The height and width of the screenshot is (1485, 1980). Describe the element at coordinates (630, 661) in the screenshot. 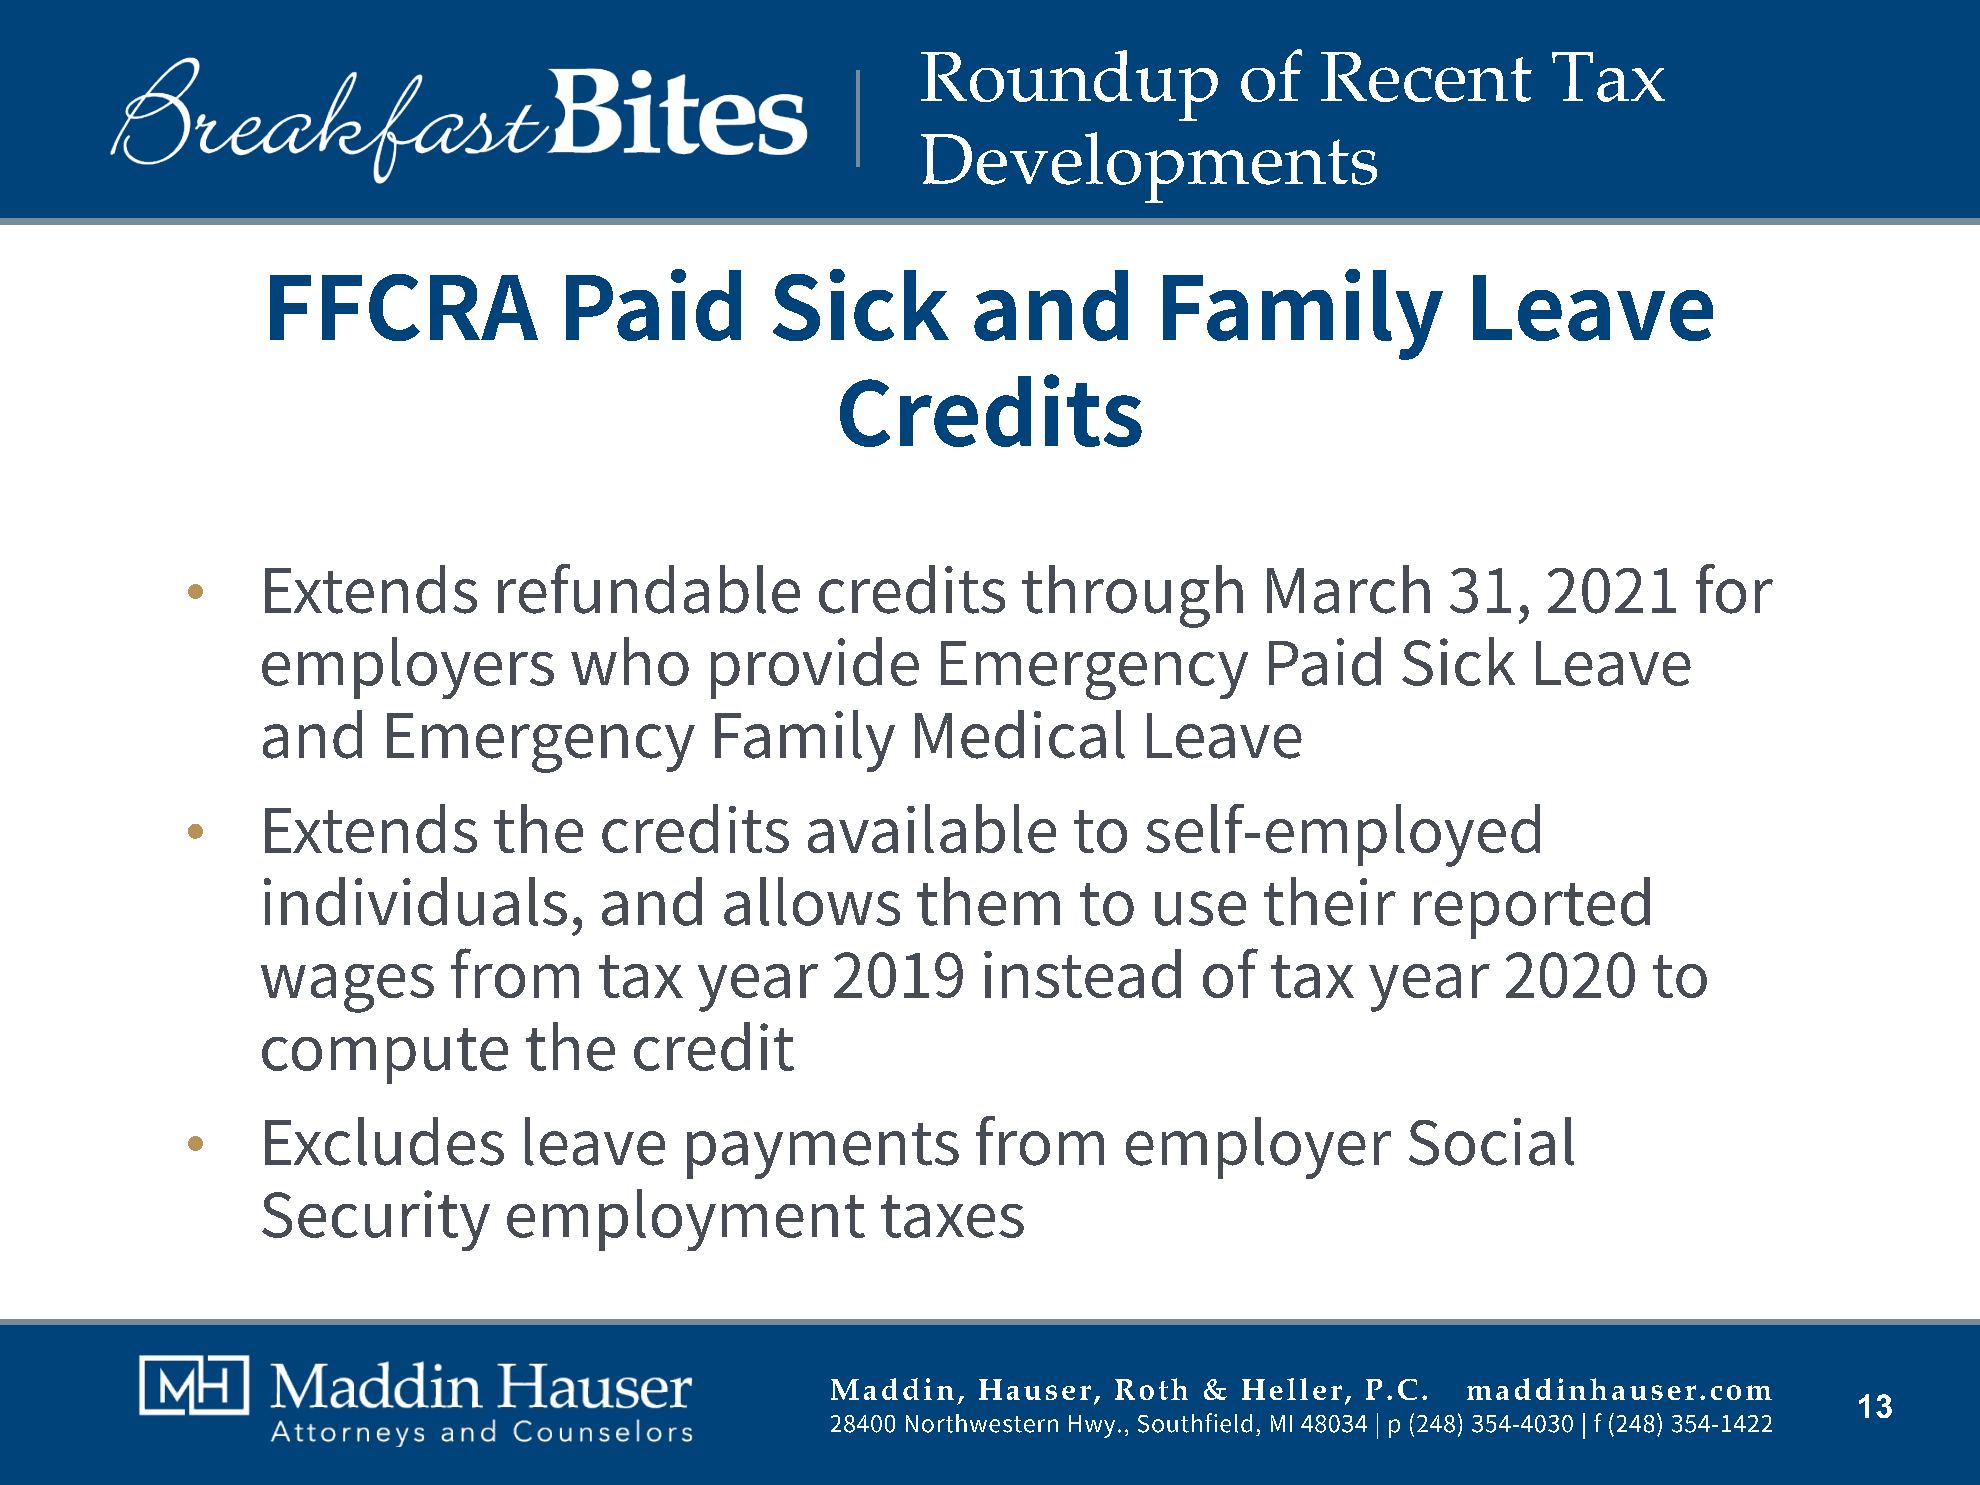

I see `who` at that location.
